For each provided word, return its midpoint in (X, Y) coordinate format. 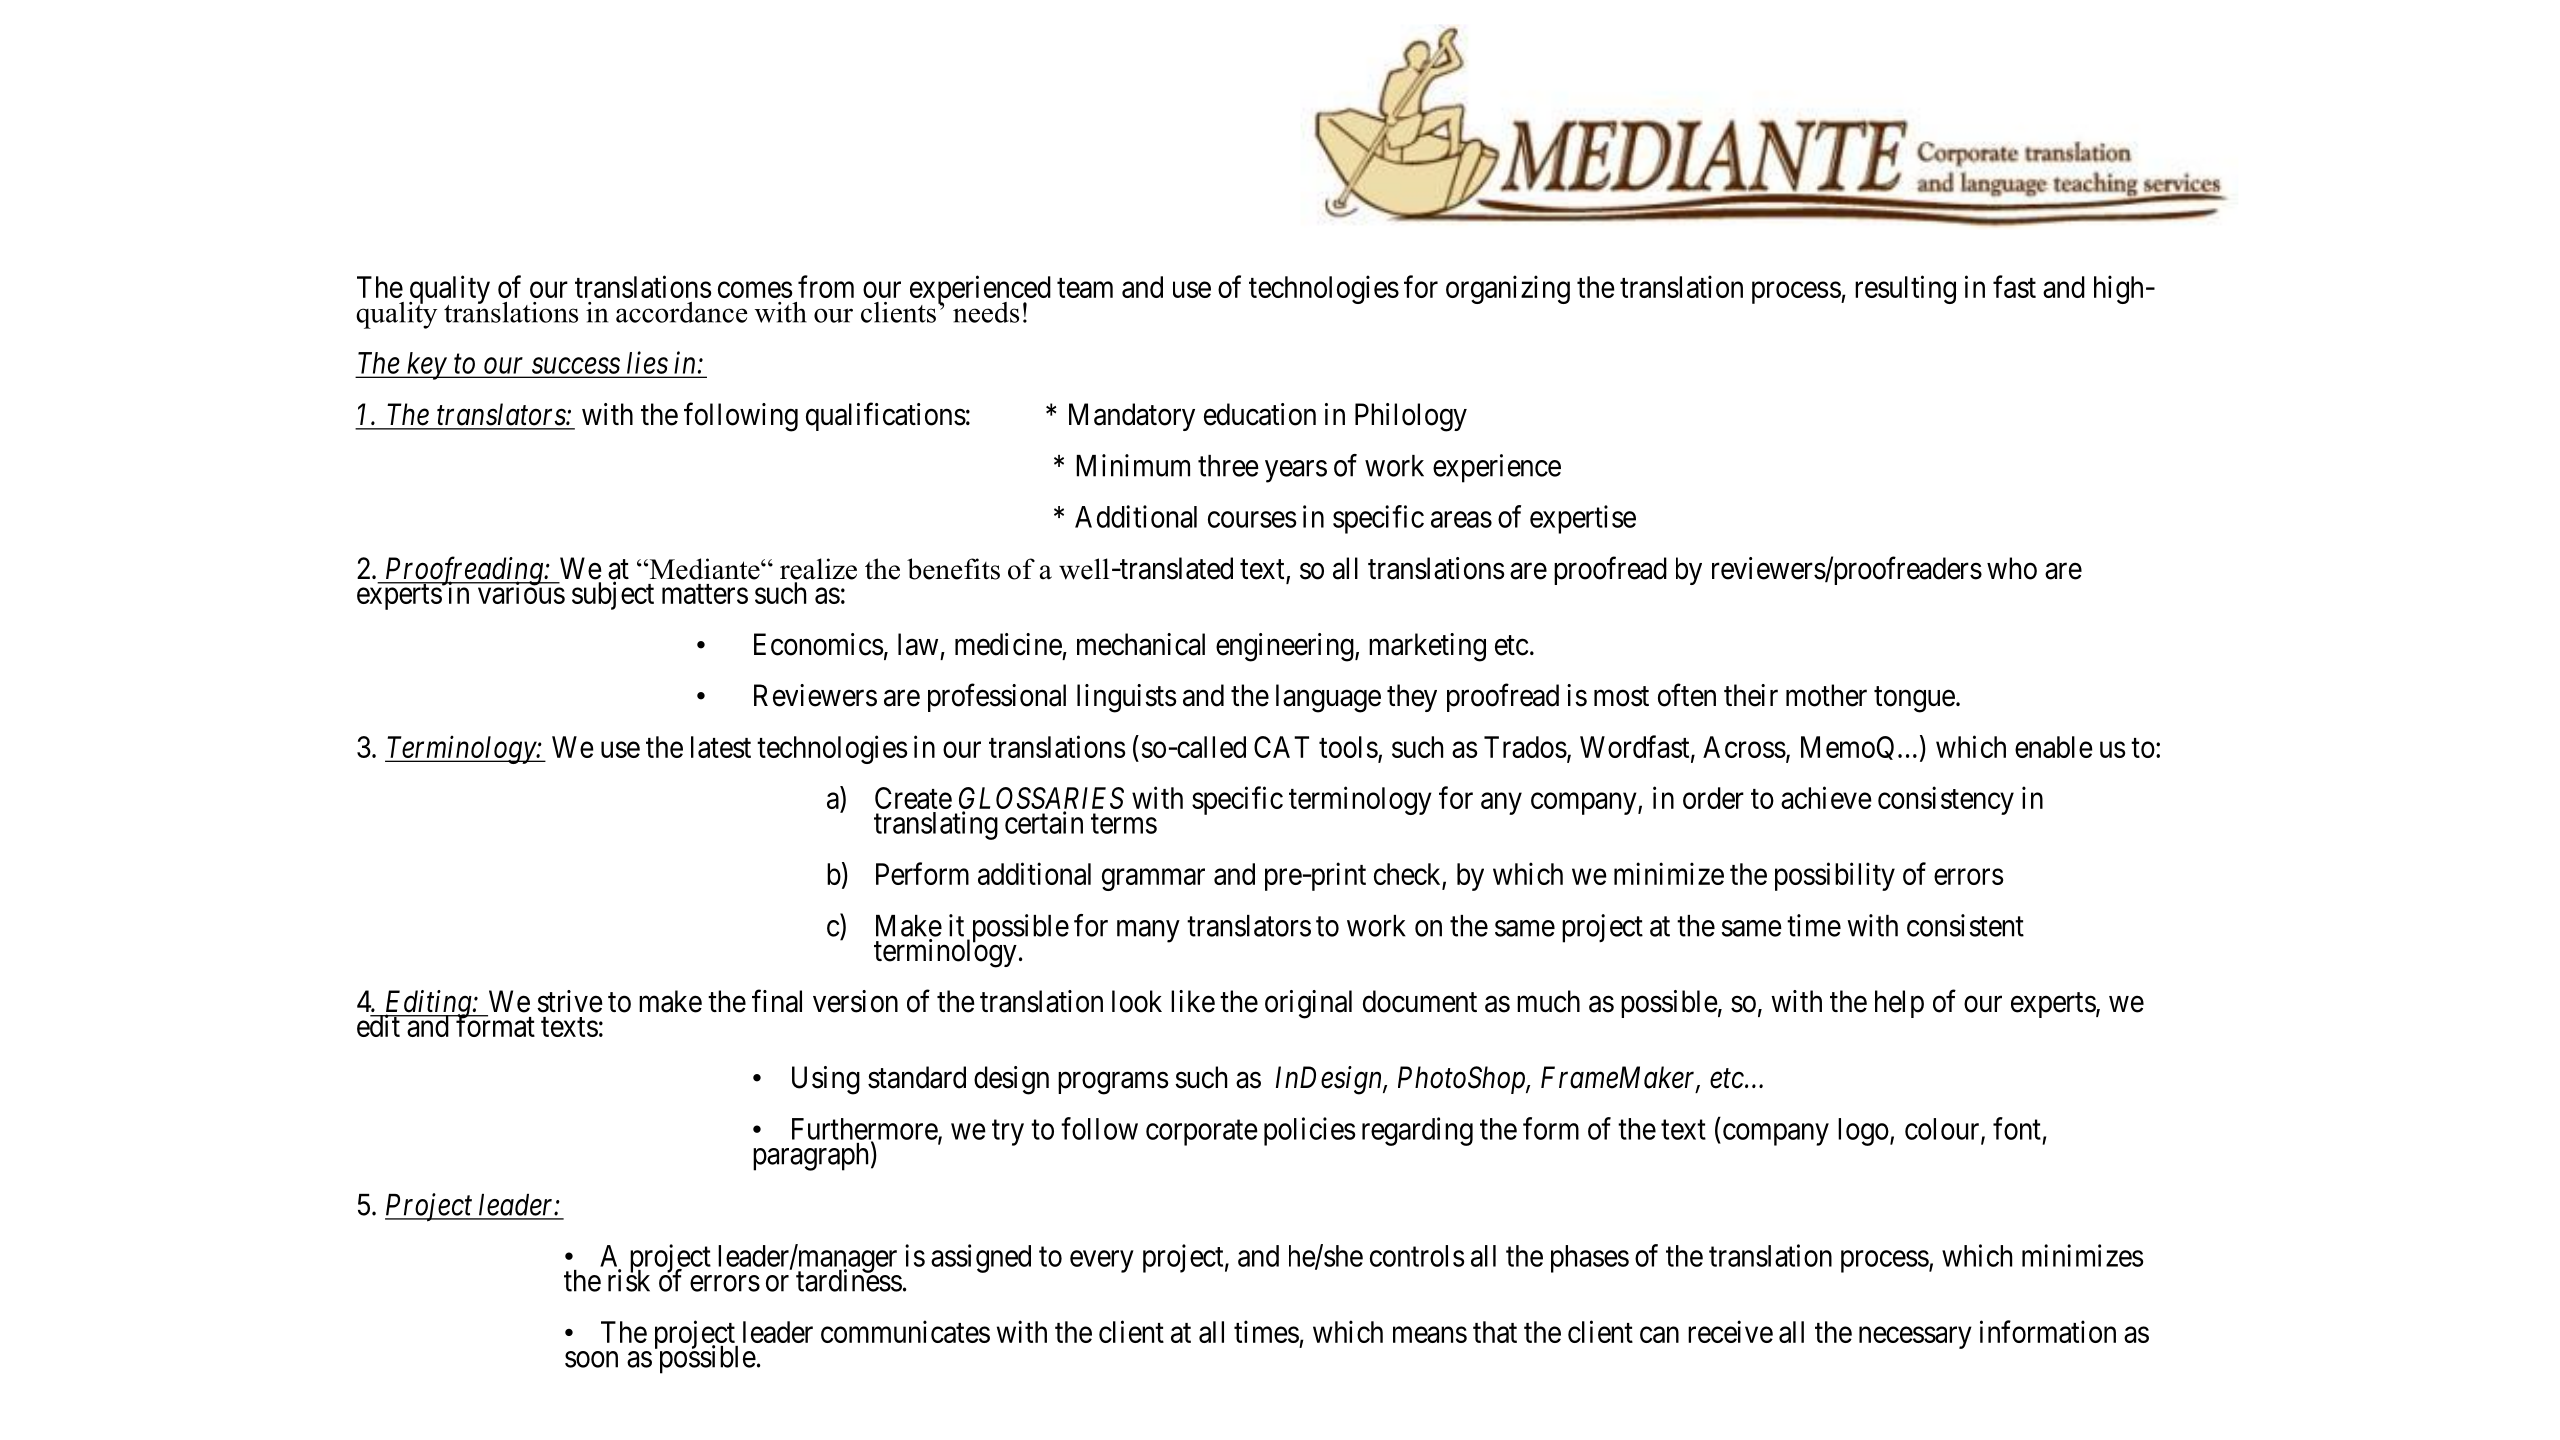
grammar (1153, 880)
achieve (1826, 797)
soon (591, 1359)
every (1101, 1262)
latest (721, 747)
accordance (682, 312)
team (1085, 288)
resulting (1905, 289)
